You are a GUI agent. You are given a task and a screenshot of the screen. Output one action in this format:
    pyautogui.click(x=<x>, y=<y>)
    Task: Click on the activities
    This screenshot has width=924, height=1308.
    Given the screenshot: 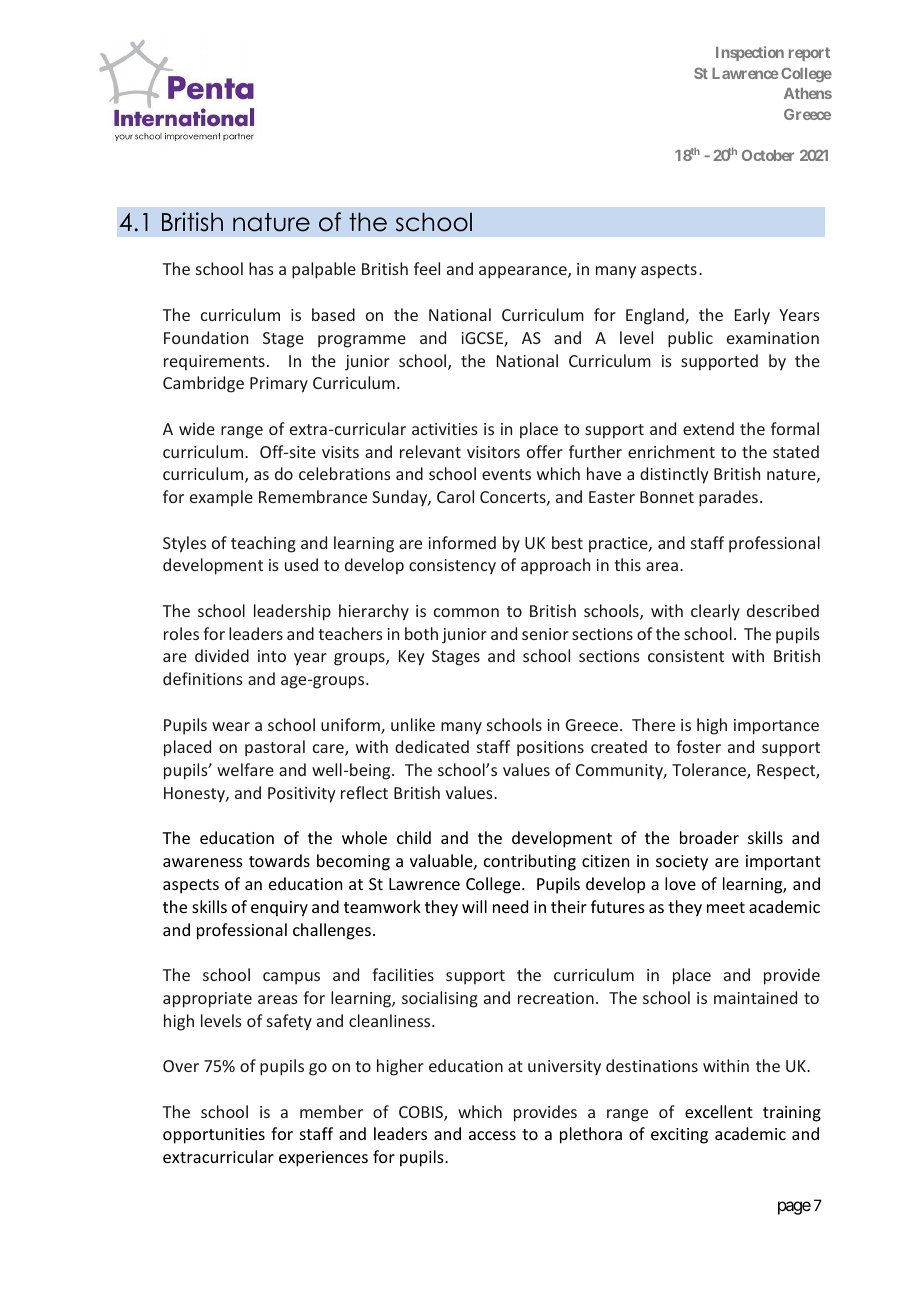 What is the action you would take?
    pyautogui.click(x=445, y=429)
